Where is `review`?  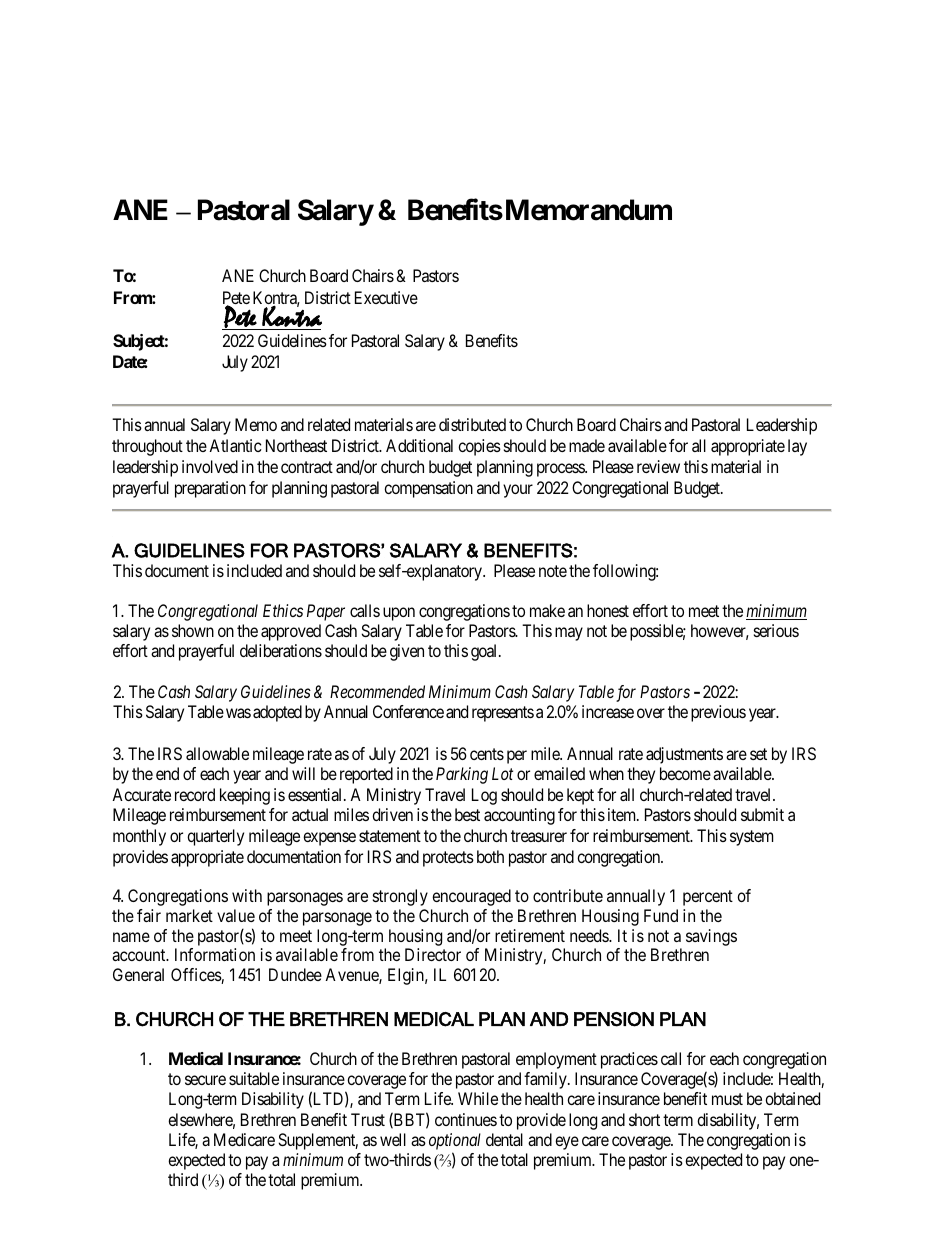 review is located at coordinates (658, 466).
